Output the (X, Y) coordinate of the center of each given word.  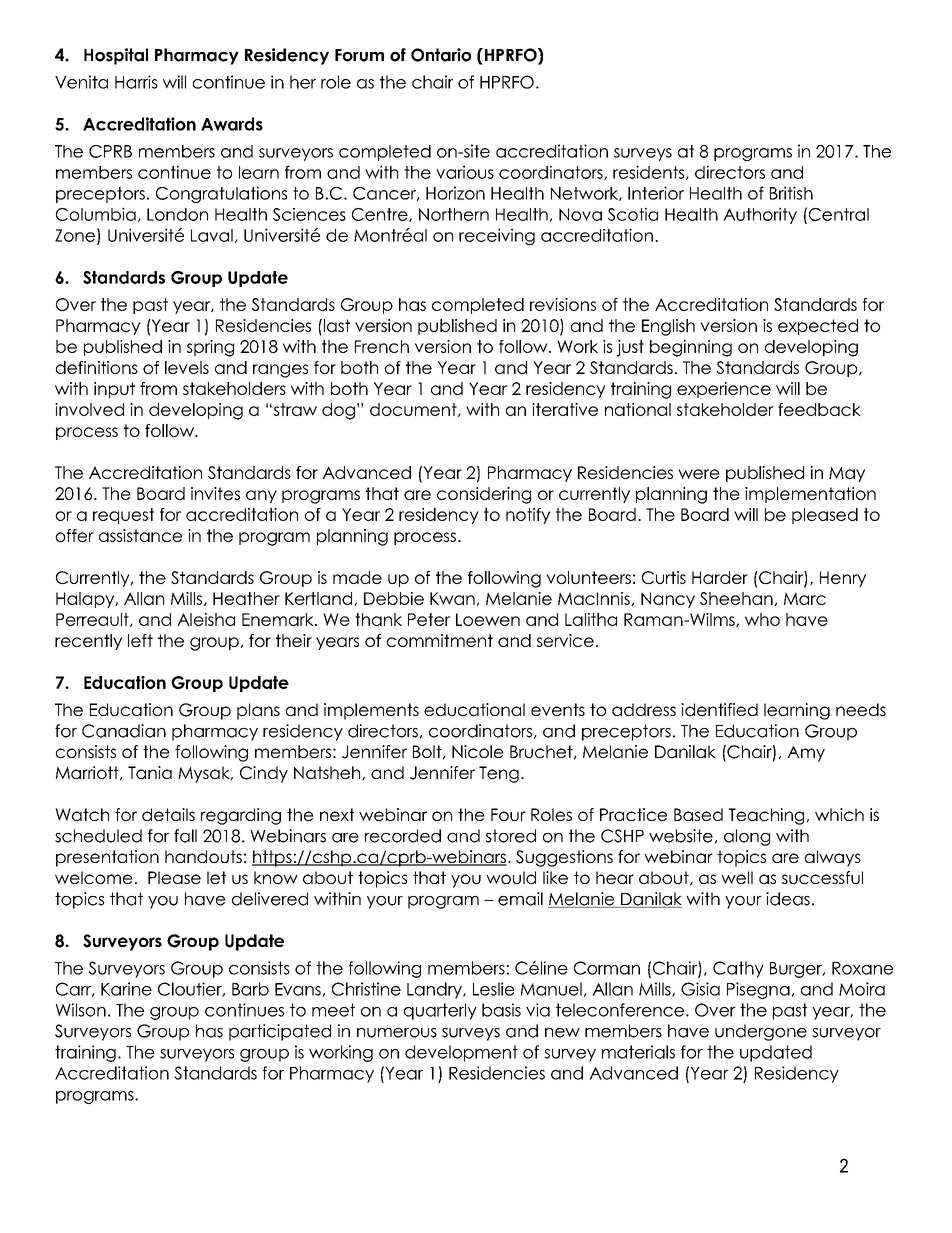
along (747, 837)
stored (511, 836)
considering (484, 495)
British (791, 193)
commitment (440, 640)
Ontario (441, 55)
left (140, 640)
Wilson (81, 1010)
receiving (497, 236)
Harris (136, 82)
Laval (212, 235)
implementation (810, 495)
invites (215, 493)
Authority (760, 215)
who (762, 619)
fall (185, 836)
